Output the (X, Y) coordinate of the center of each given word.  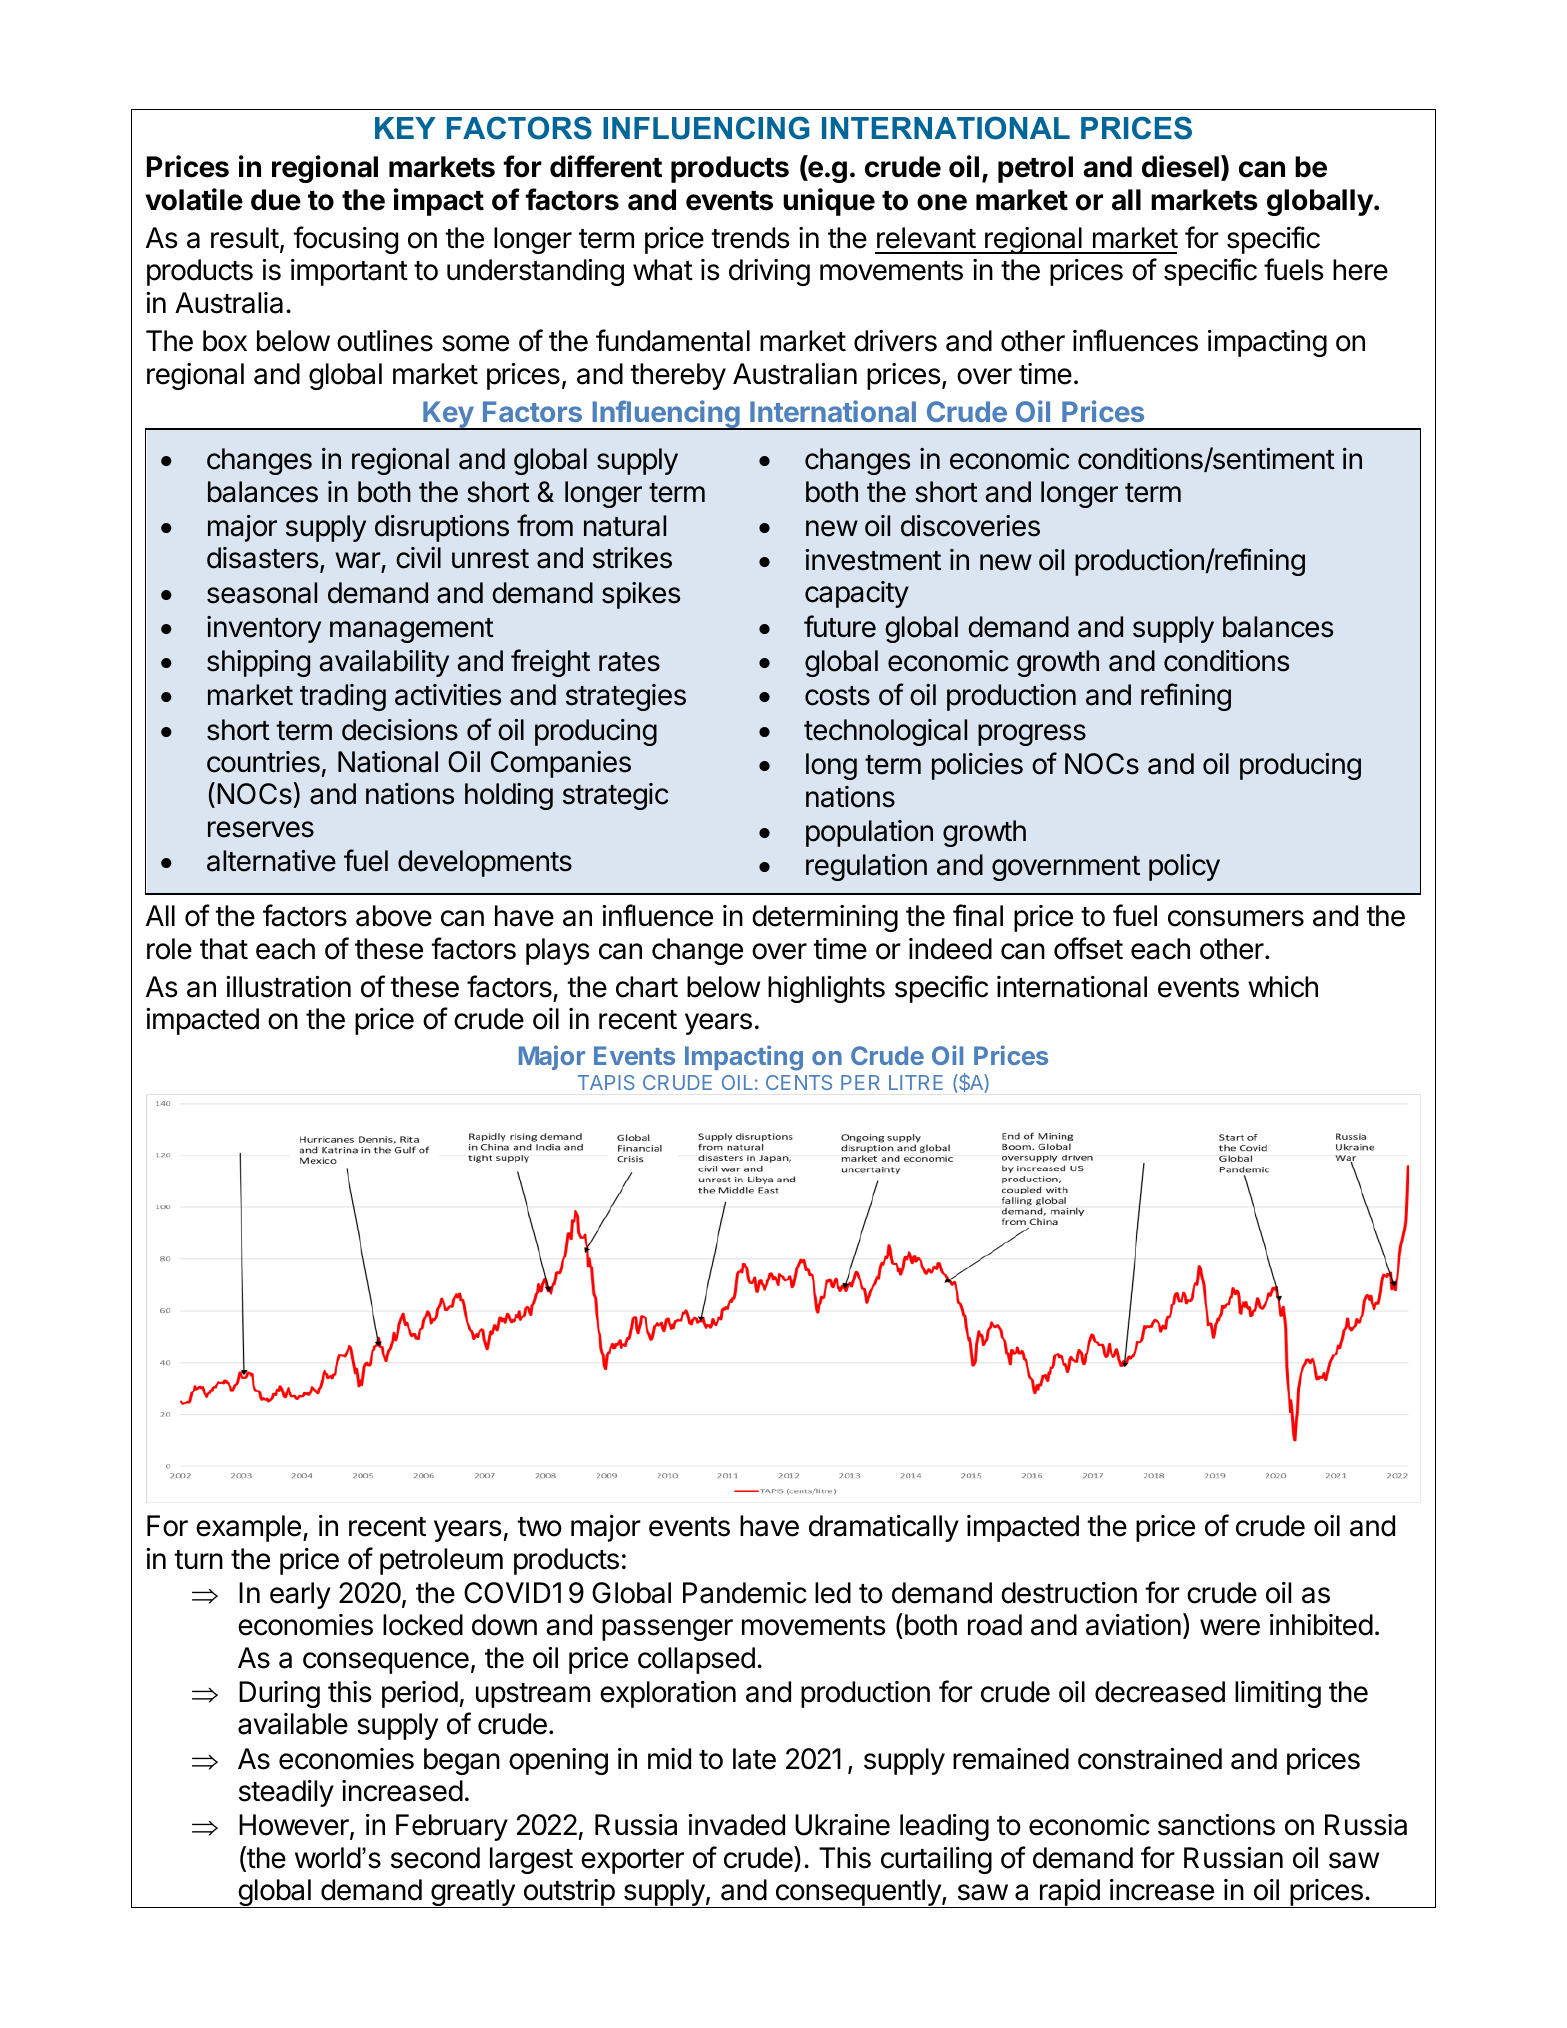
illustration (288, 987)
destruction (1069, 1593)
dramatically (884, 1528)
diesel (1180, 166)
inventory (264, 629)
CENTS (799, 1082)
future (840, 626)
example (248, 1528)
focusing (345, 240)
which (1283, 987)
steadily (286, 1793)
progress (1032, 735)
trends (750, 238)
